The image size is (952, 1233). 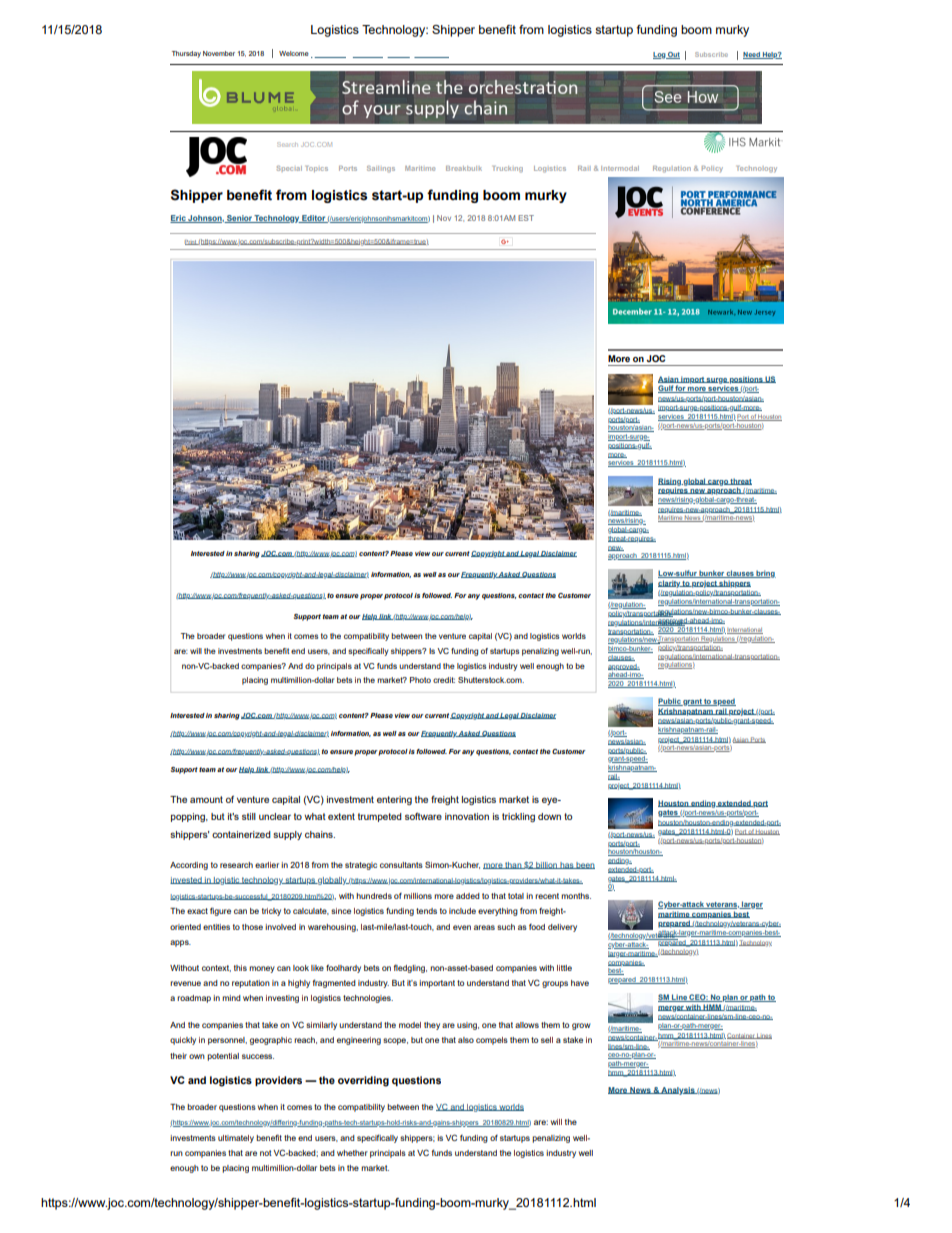 I want to click on Need, so click(x=752, y=55).
